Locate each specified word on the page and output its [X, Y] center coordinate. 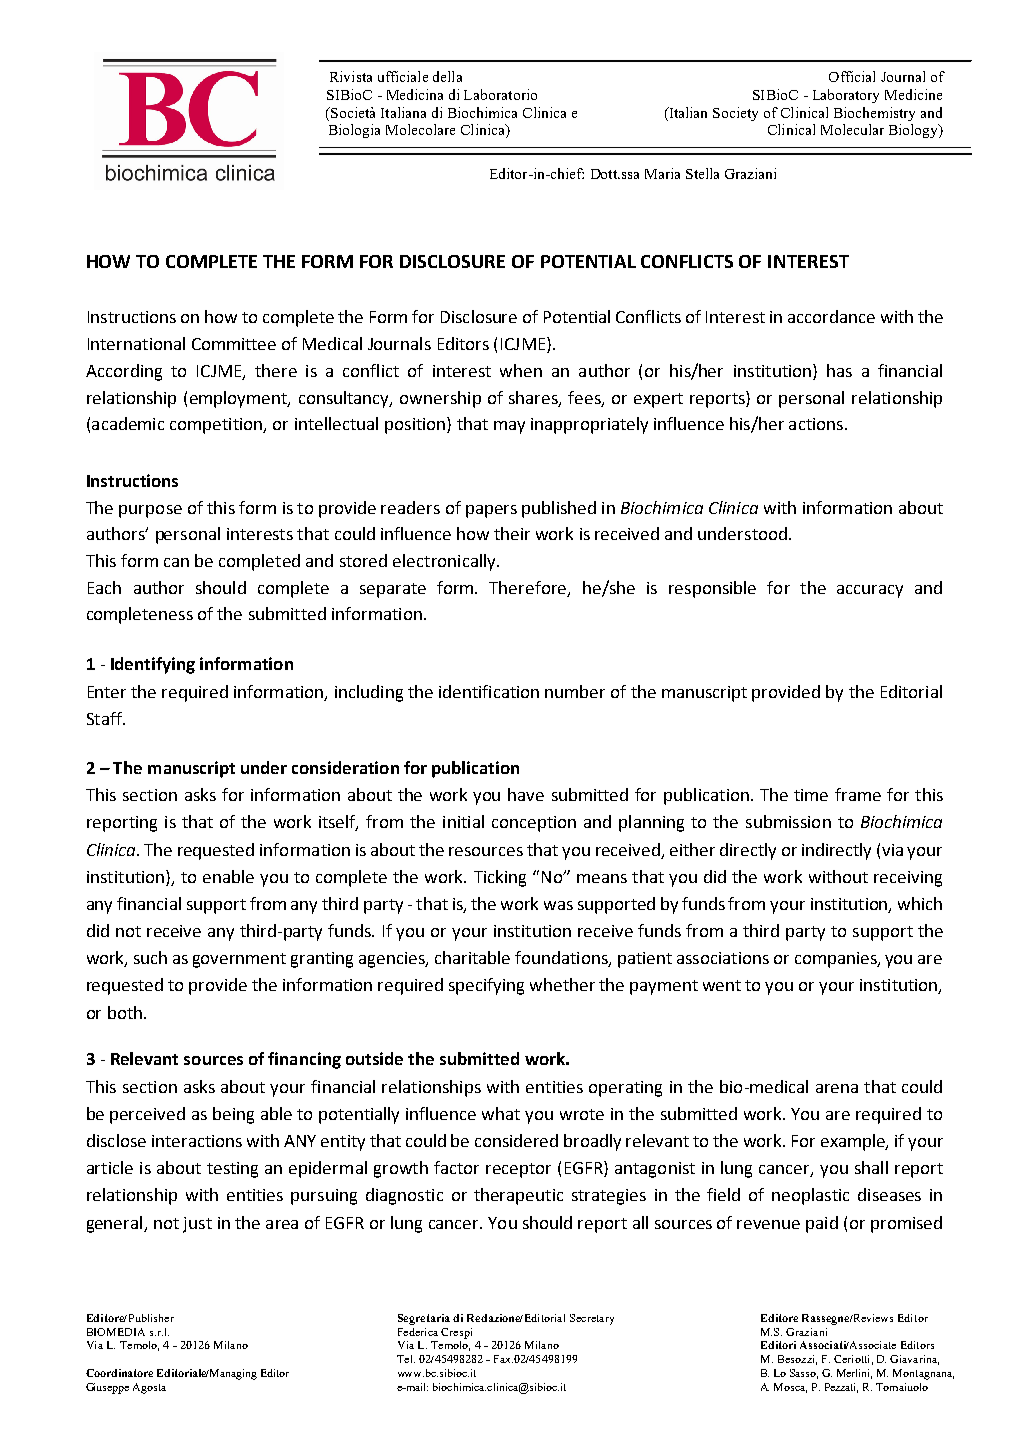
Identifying [153, 665]
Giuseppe [107, 1388]
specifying [486, 986]
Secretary [592, 1319]
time [811, 795]
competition [217, 426]
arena [837, 1088]
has [839, 370]
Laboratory [846, 96]
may [509, 427]
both [125, 1012]
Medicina [415, 94]
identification [489, 691]
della [447, 76]
